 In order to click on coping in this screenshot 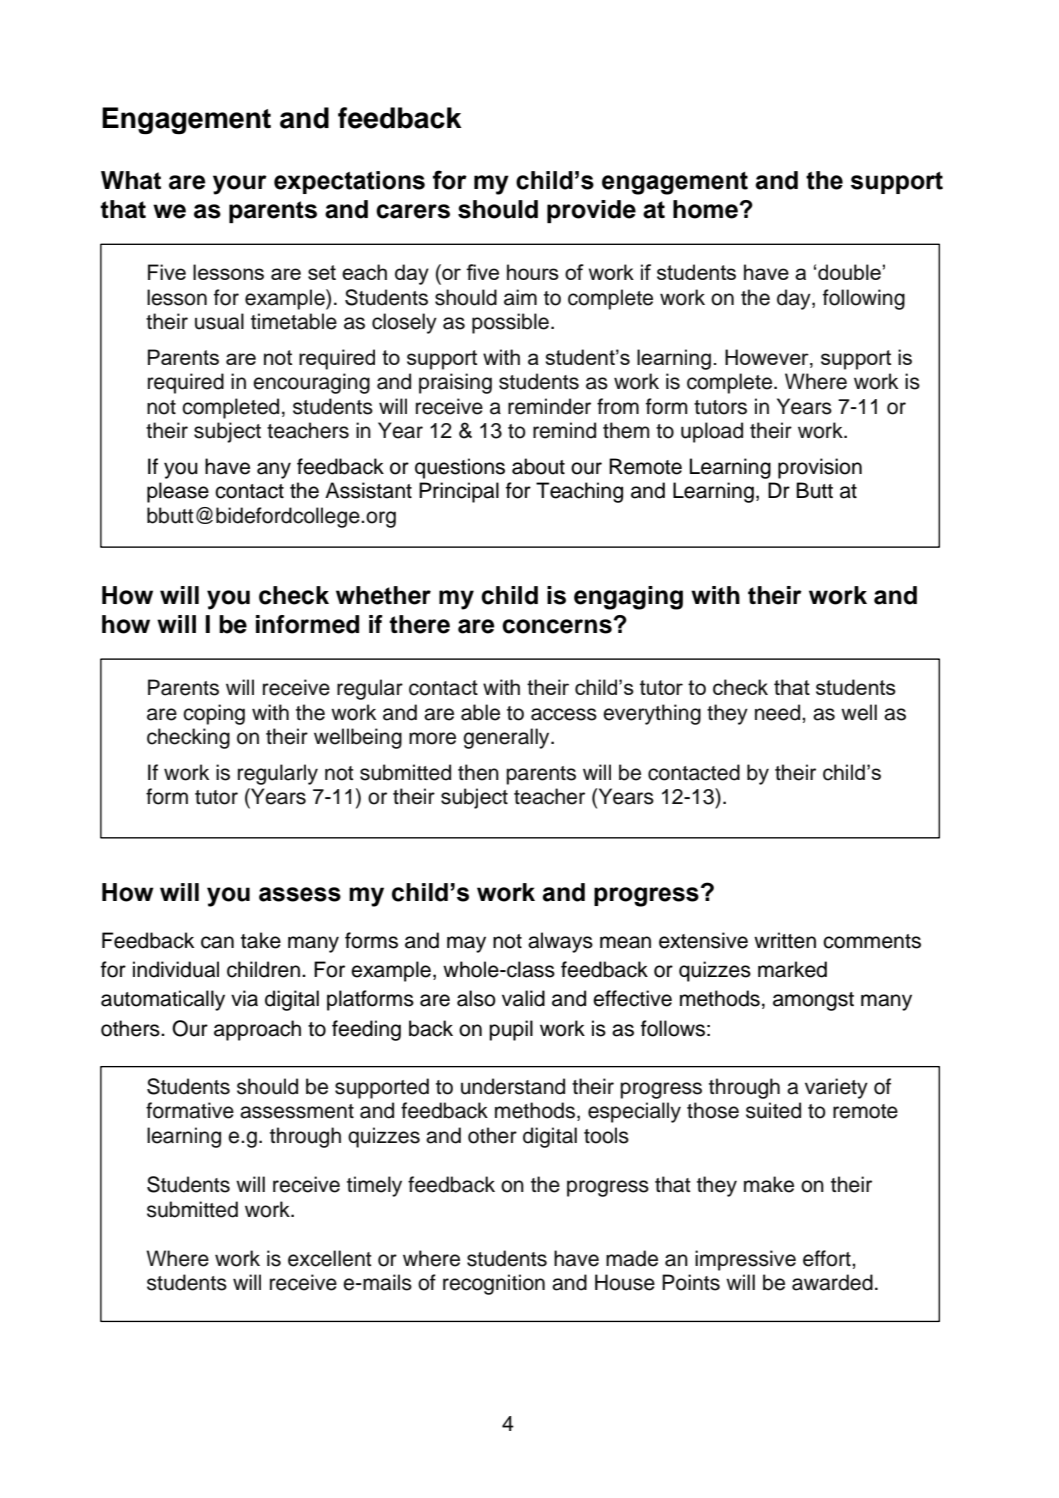, I will do `click(214, 714)`.
